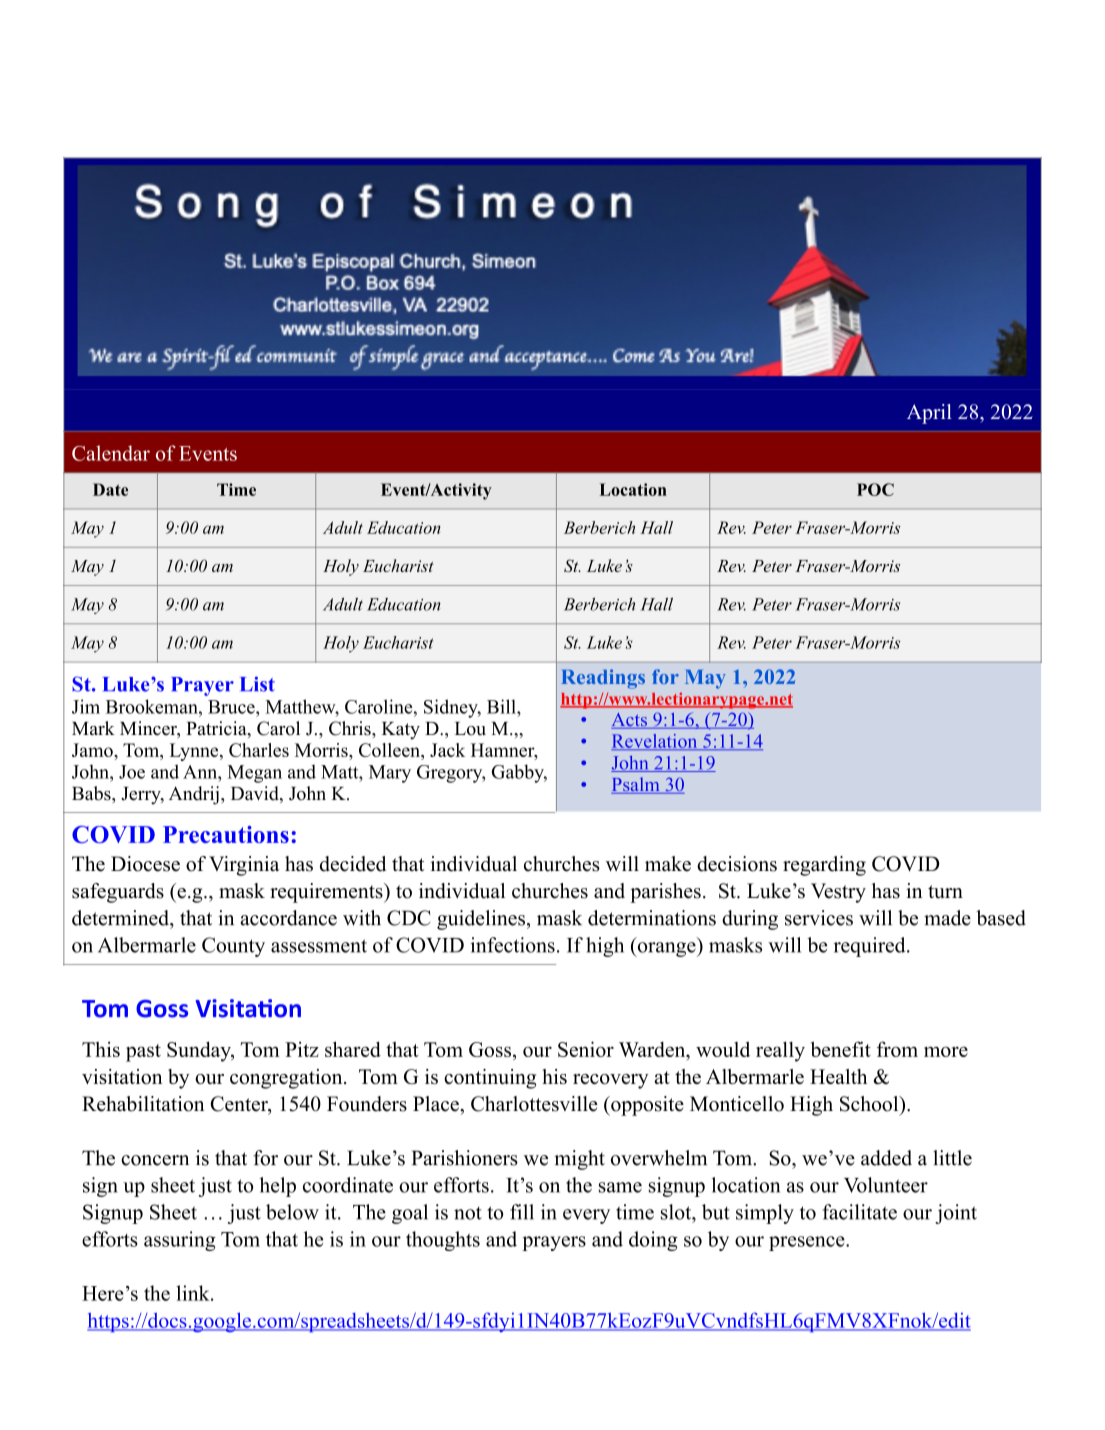  Describe the element at coordinates (824, 866) in the screenshot. I see `regarding` at that location.
